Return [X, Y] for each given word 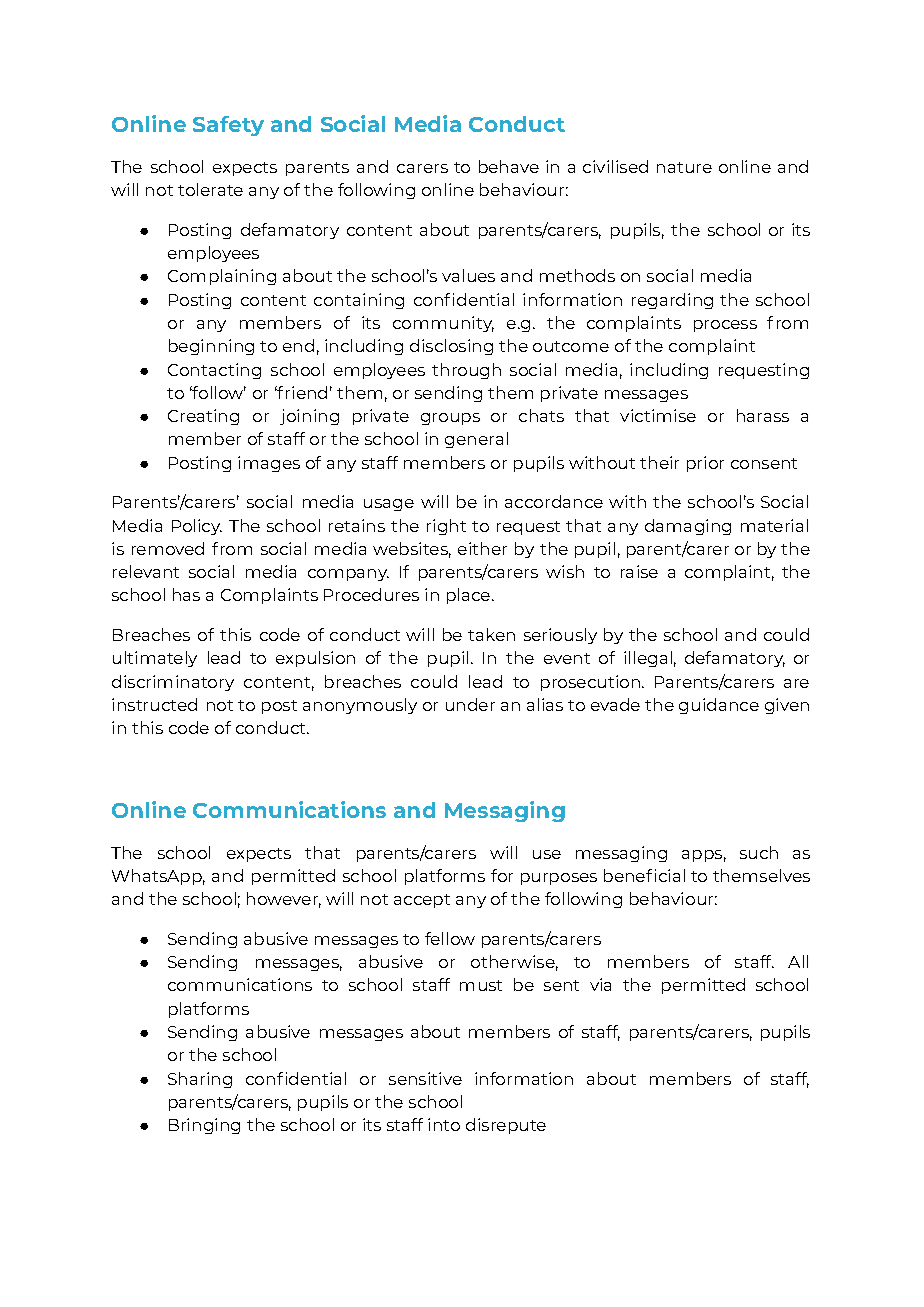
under [470, 704]
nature [684, 167]
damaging [688, 527]
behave [509, 166]
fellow [450, 938]
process [725, 326]
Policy [197, 527]
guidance [719, 706]
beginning [211, 347]
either [482, 548]
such [759, 852]
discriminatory [173, 683]
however [284, 900]
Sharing [200, 1080]
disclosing [451, 347]
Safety [228, 126]
